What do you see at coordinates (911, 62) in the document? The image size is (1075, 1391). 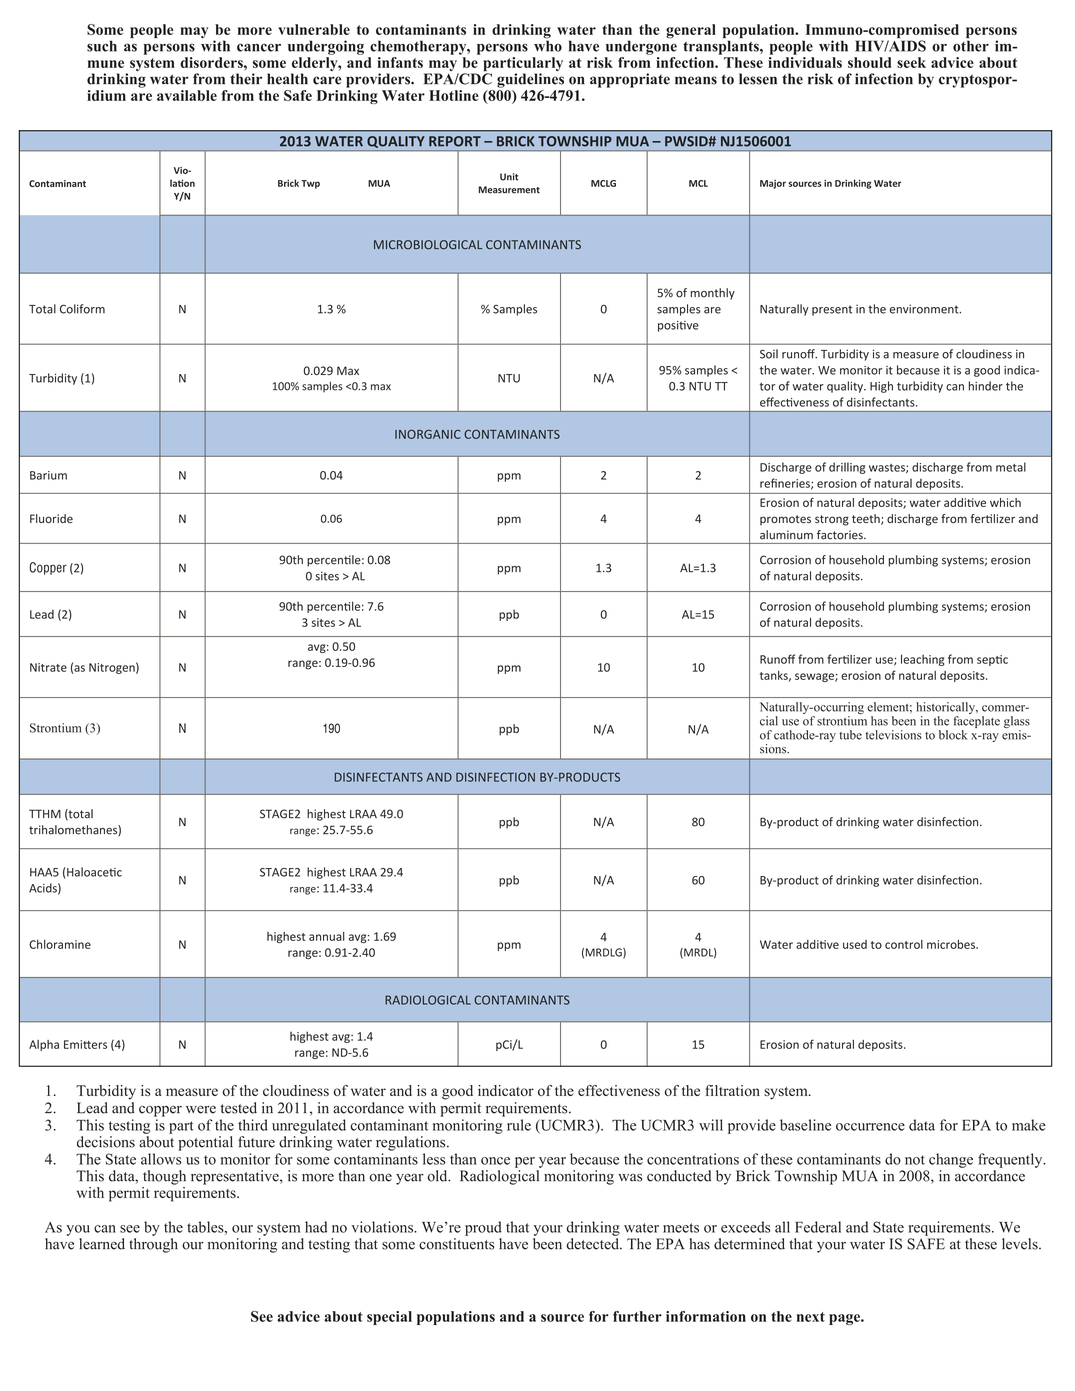 I see `seek` at bounding box center [911, 62].
